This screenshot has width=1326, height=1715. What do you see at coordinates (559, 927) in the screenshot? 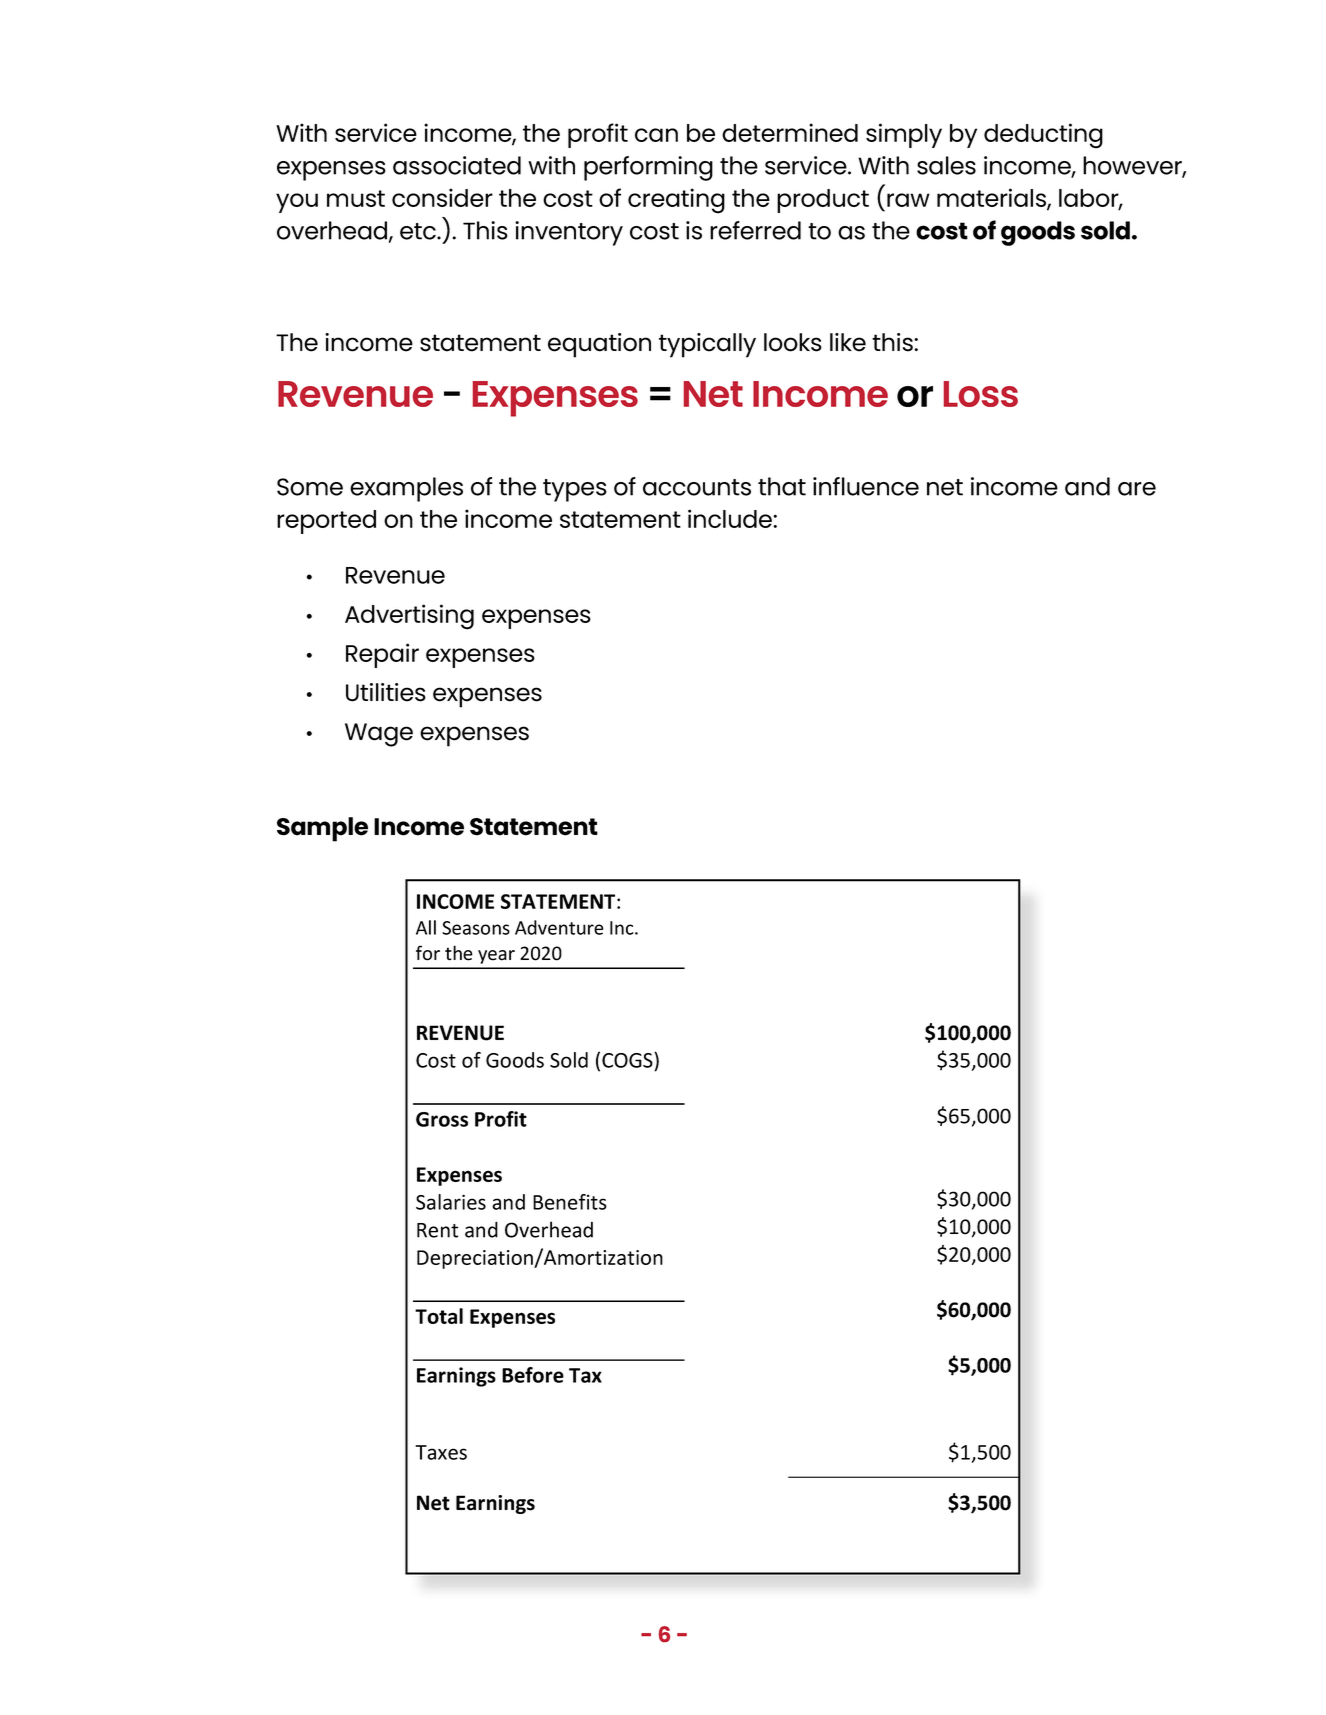
I see `Adventure` at bounding box center [559, 927].
